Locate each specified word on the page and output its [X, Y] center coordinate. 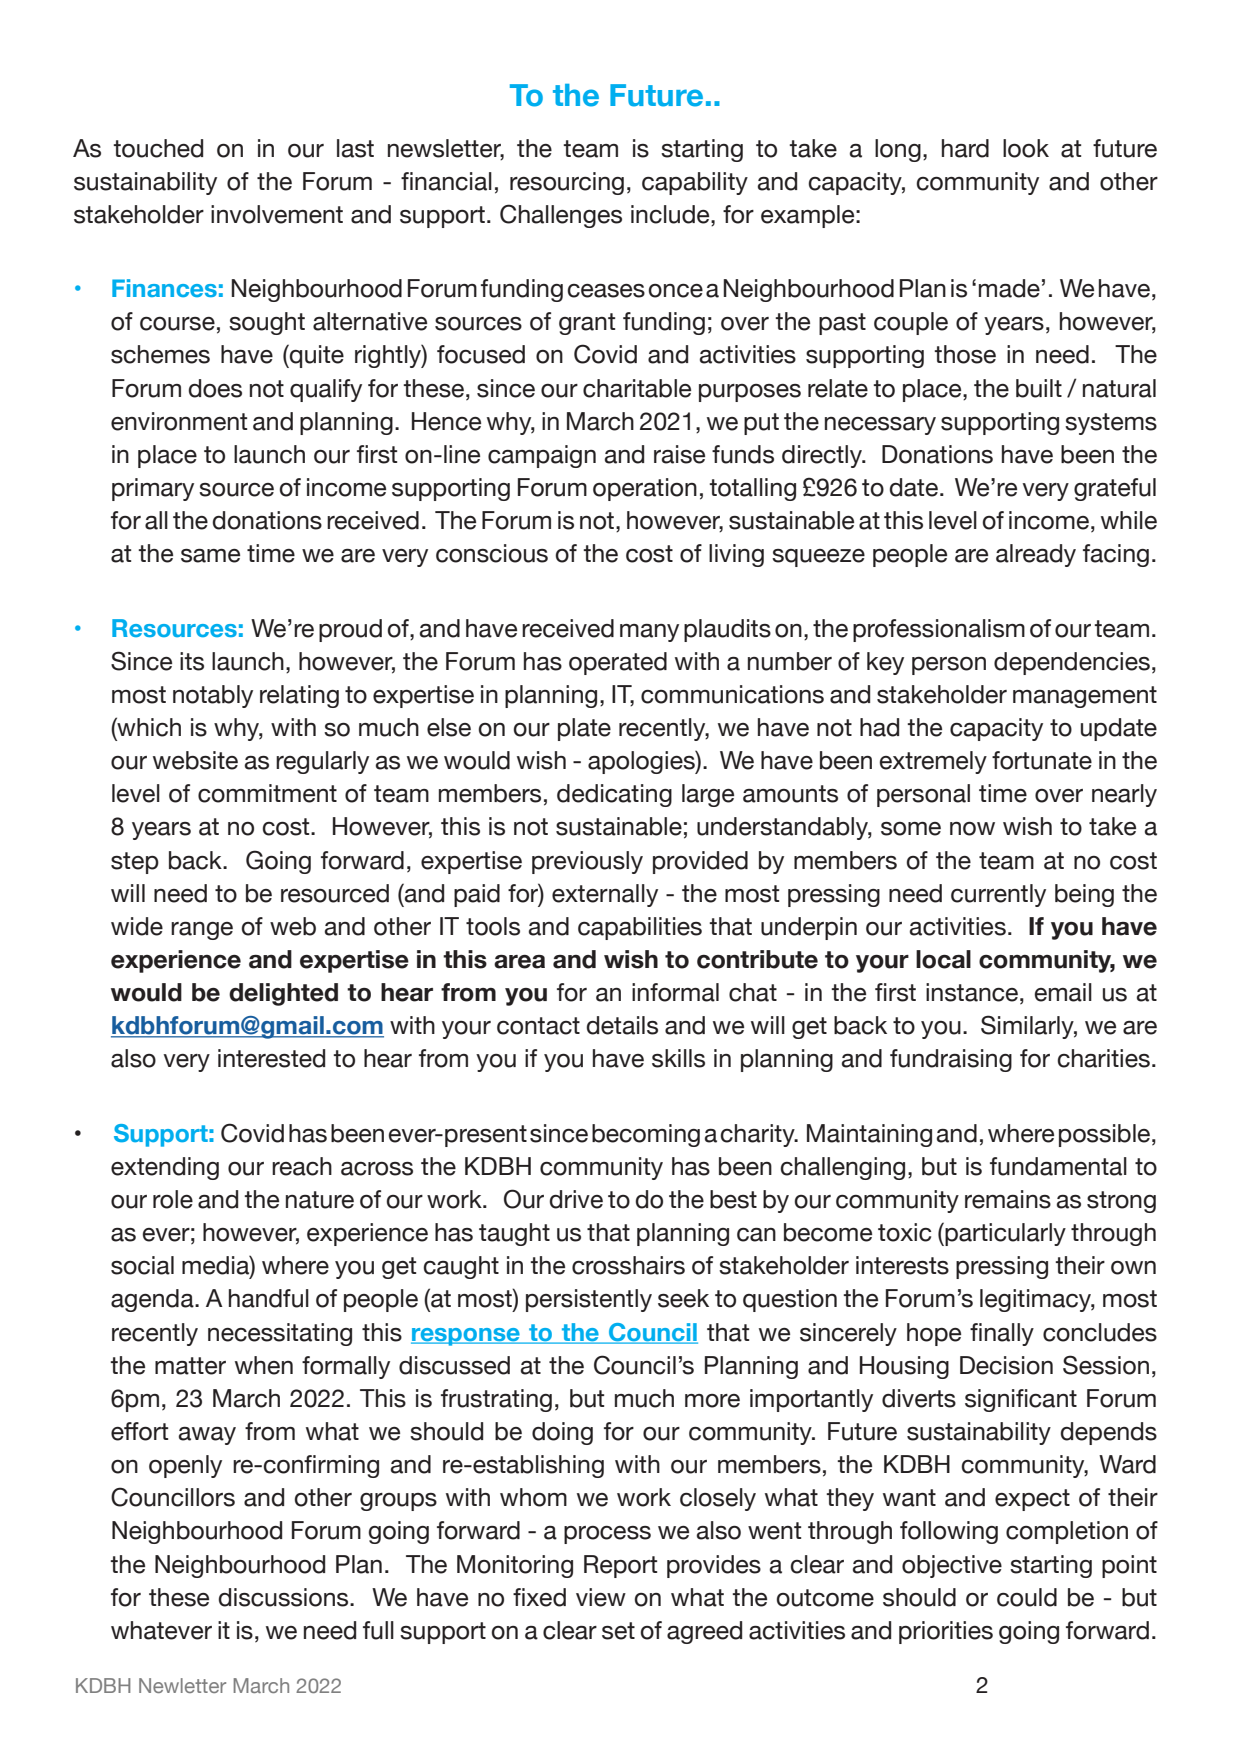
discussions [284, 1597]
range [202, 931]
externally [605, 895]
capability [695, 183]
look [1026, 148]
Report [620, 1566]
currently [998, 895]
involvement [277, 214]
